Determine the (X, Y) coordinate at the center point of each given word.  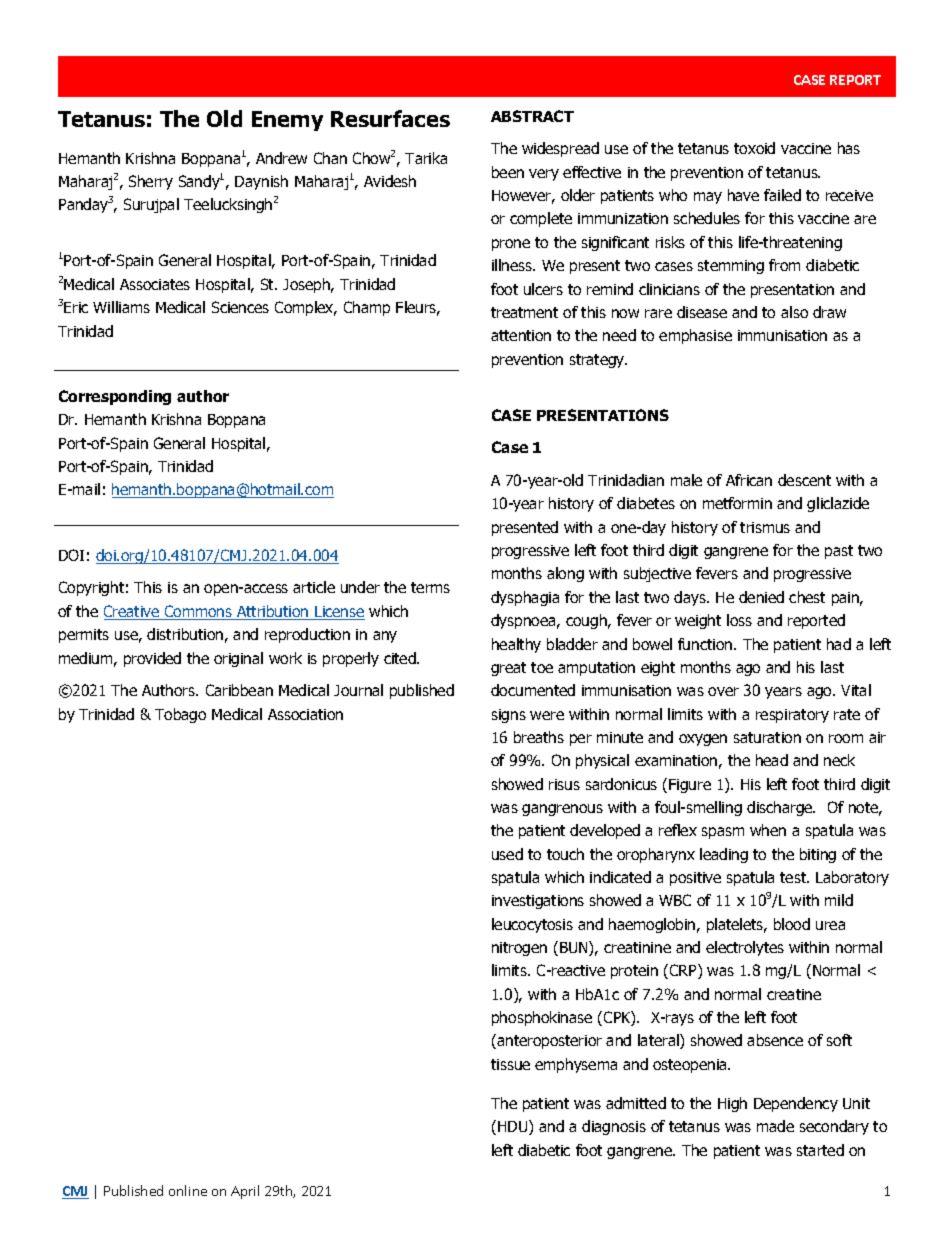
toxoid (754, 148)
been (508, 172)
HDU (514, 1127)
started (820, 1150)
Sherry (151, 182)
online (188, 1190)
